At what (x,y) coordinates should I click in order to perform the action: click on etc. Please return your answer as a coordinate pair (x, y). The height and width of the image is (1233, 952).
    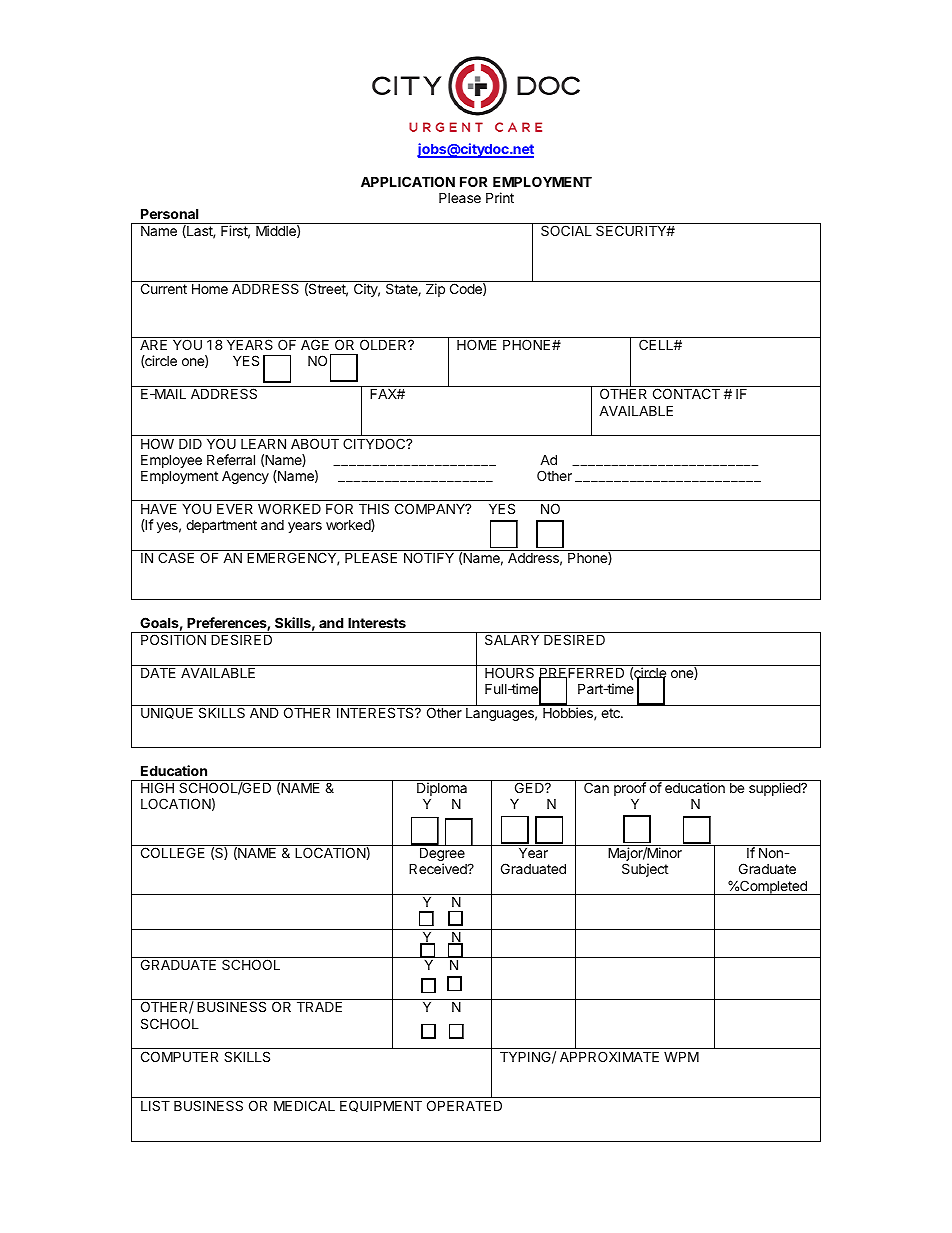
    Looking at the image, I should click on (611, 713).
